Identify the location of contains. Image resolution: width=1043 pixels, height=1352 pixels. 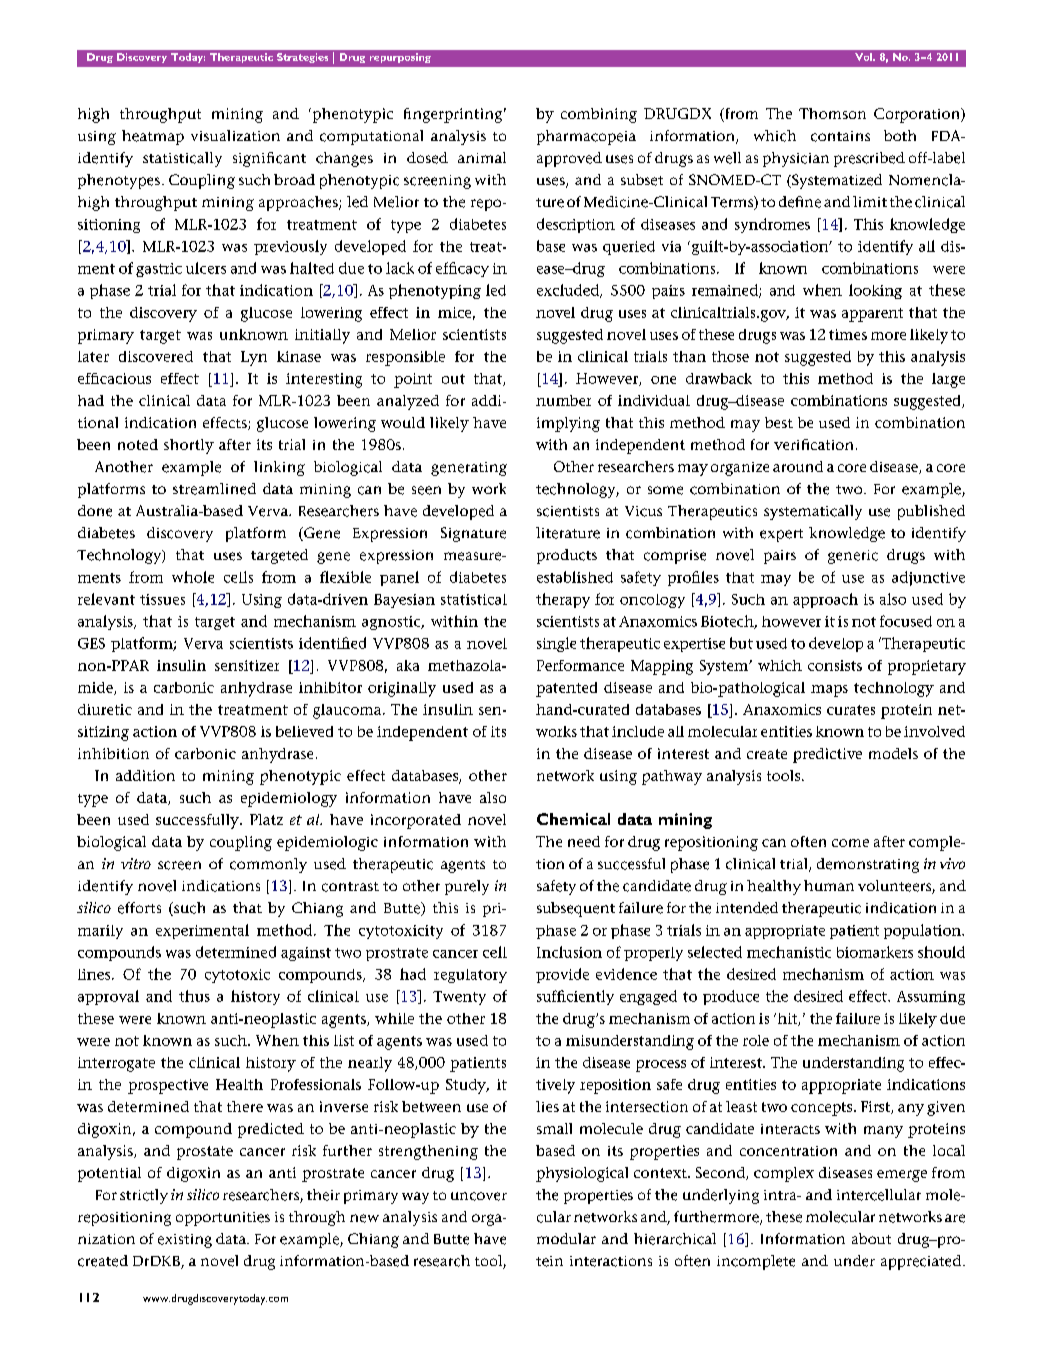
(840, 136).
